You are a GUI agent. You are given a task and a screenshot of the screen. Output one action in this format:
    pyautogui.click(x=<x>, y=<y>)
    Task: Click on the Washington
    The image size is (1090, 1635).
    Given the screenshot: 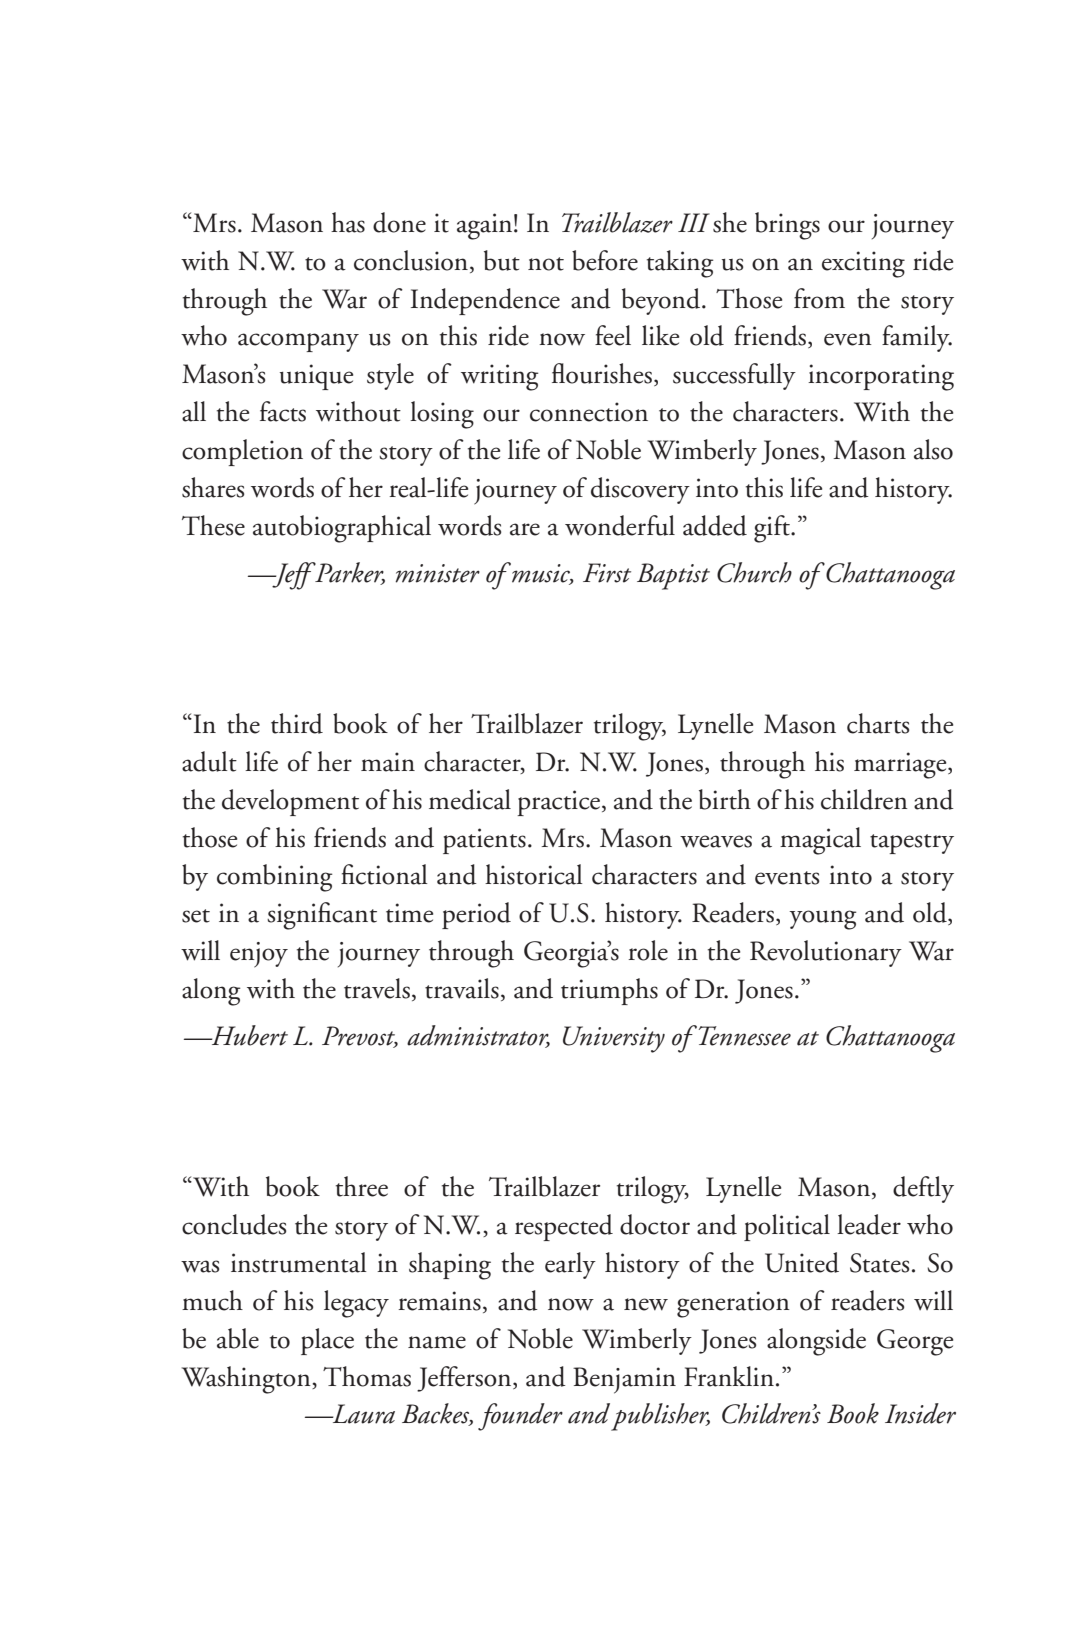 What is the action you would take?
    pyautogui.click(x=247, y=1380)
